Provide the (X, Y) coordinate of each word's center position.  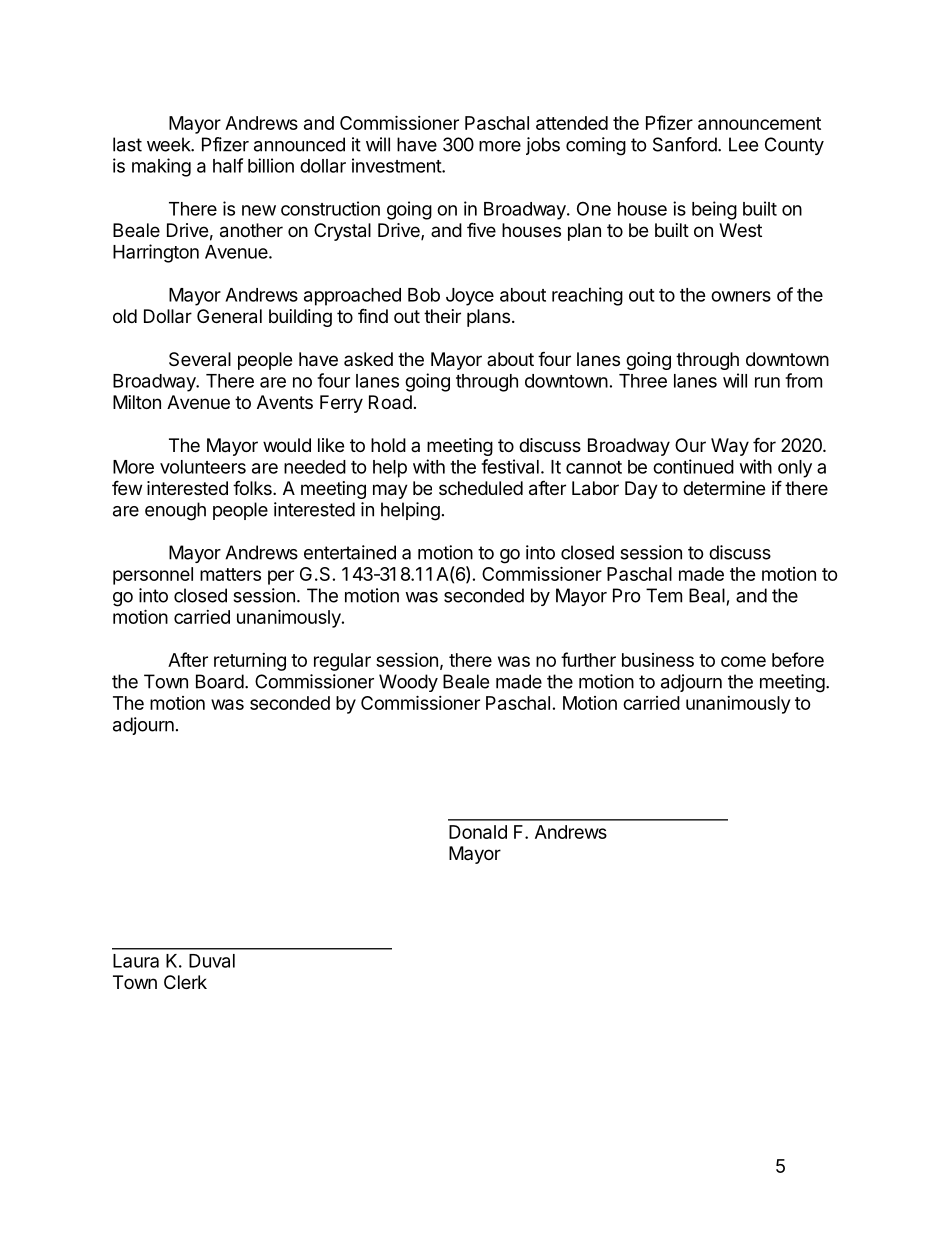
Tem (664, 595)
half (228, 165)
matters (230, 574)
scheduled (481, 488)
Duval (212, 961)
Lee (743, 144)
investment (397, 165)
